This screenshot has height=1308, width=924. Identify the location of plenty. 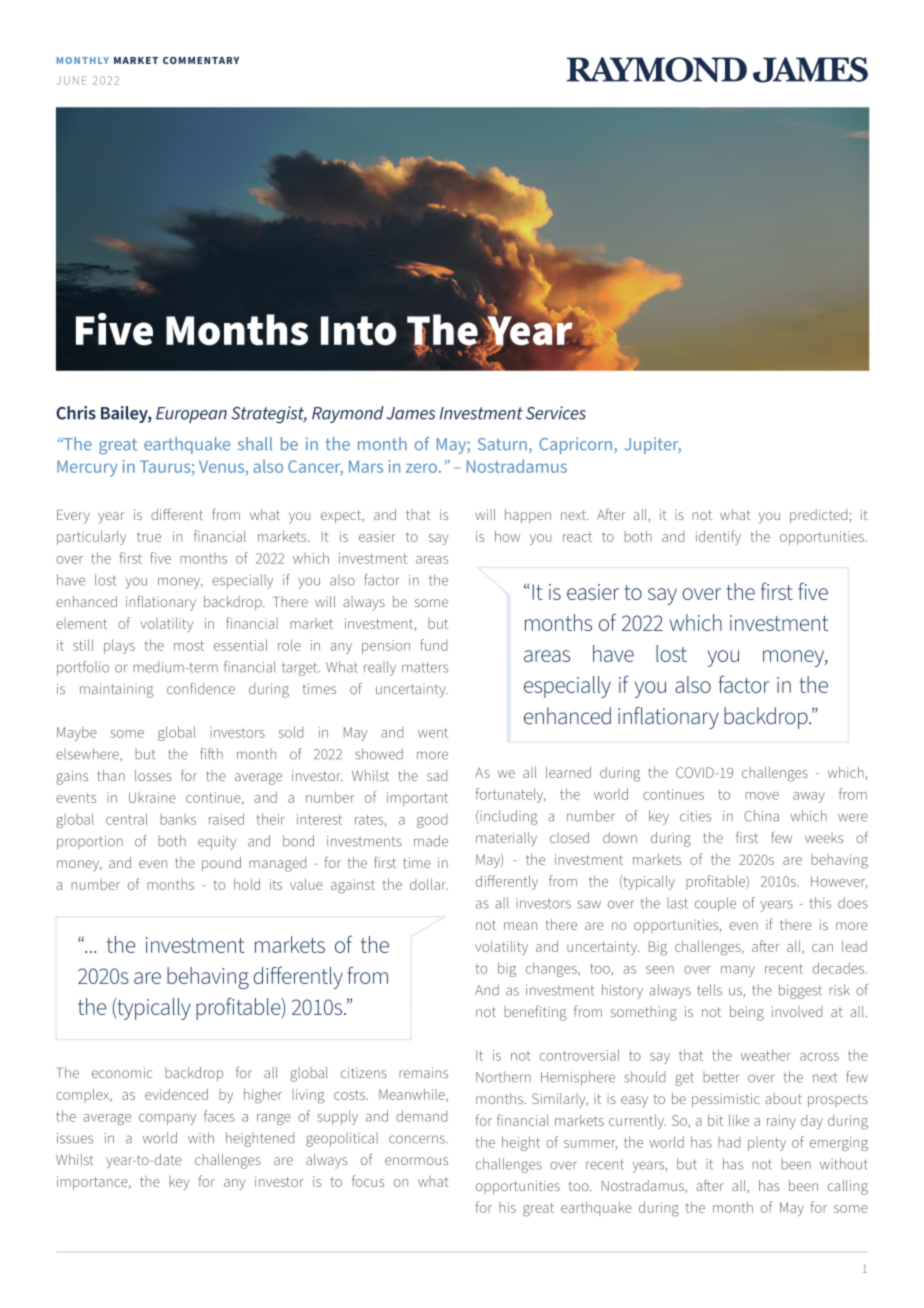
(767, 1144).
